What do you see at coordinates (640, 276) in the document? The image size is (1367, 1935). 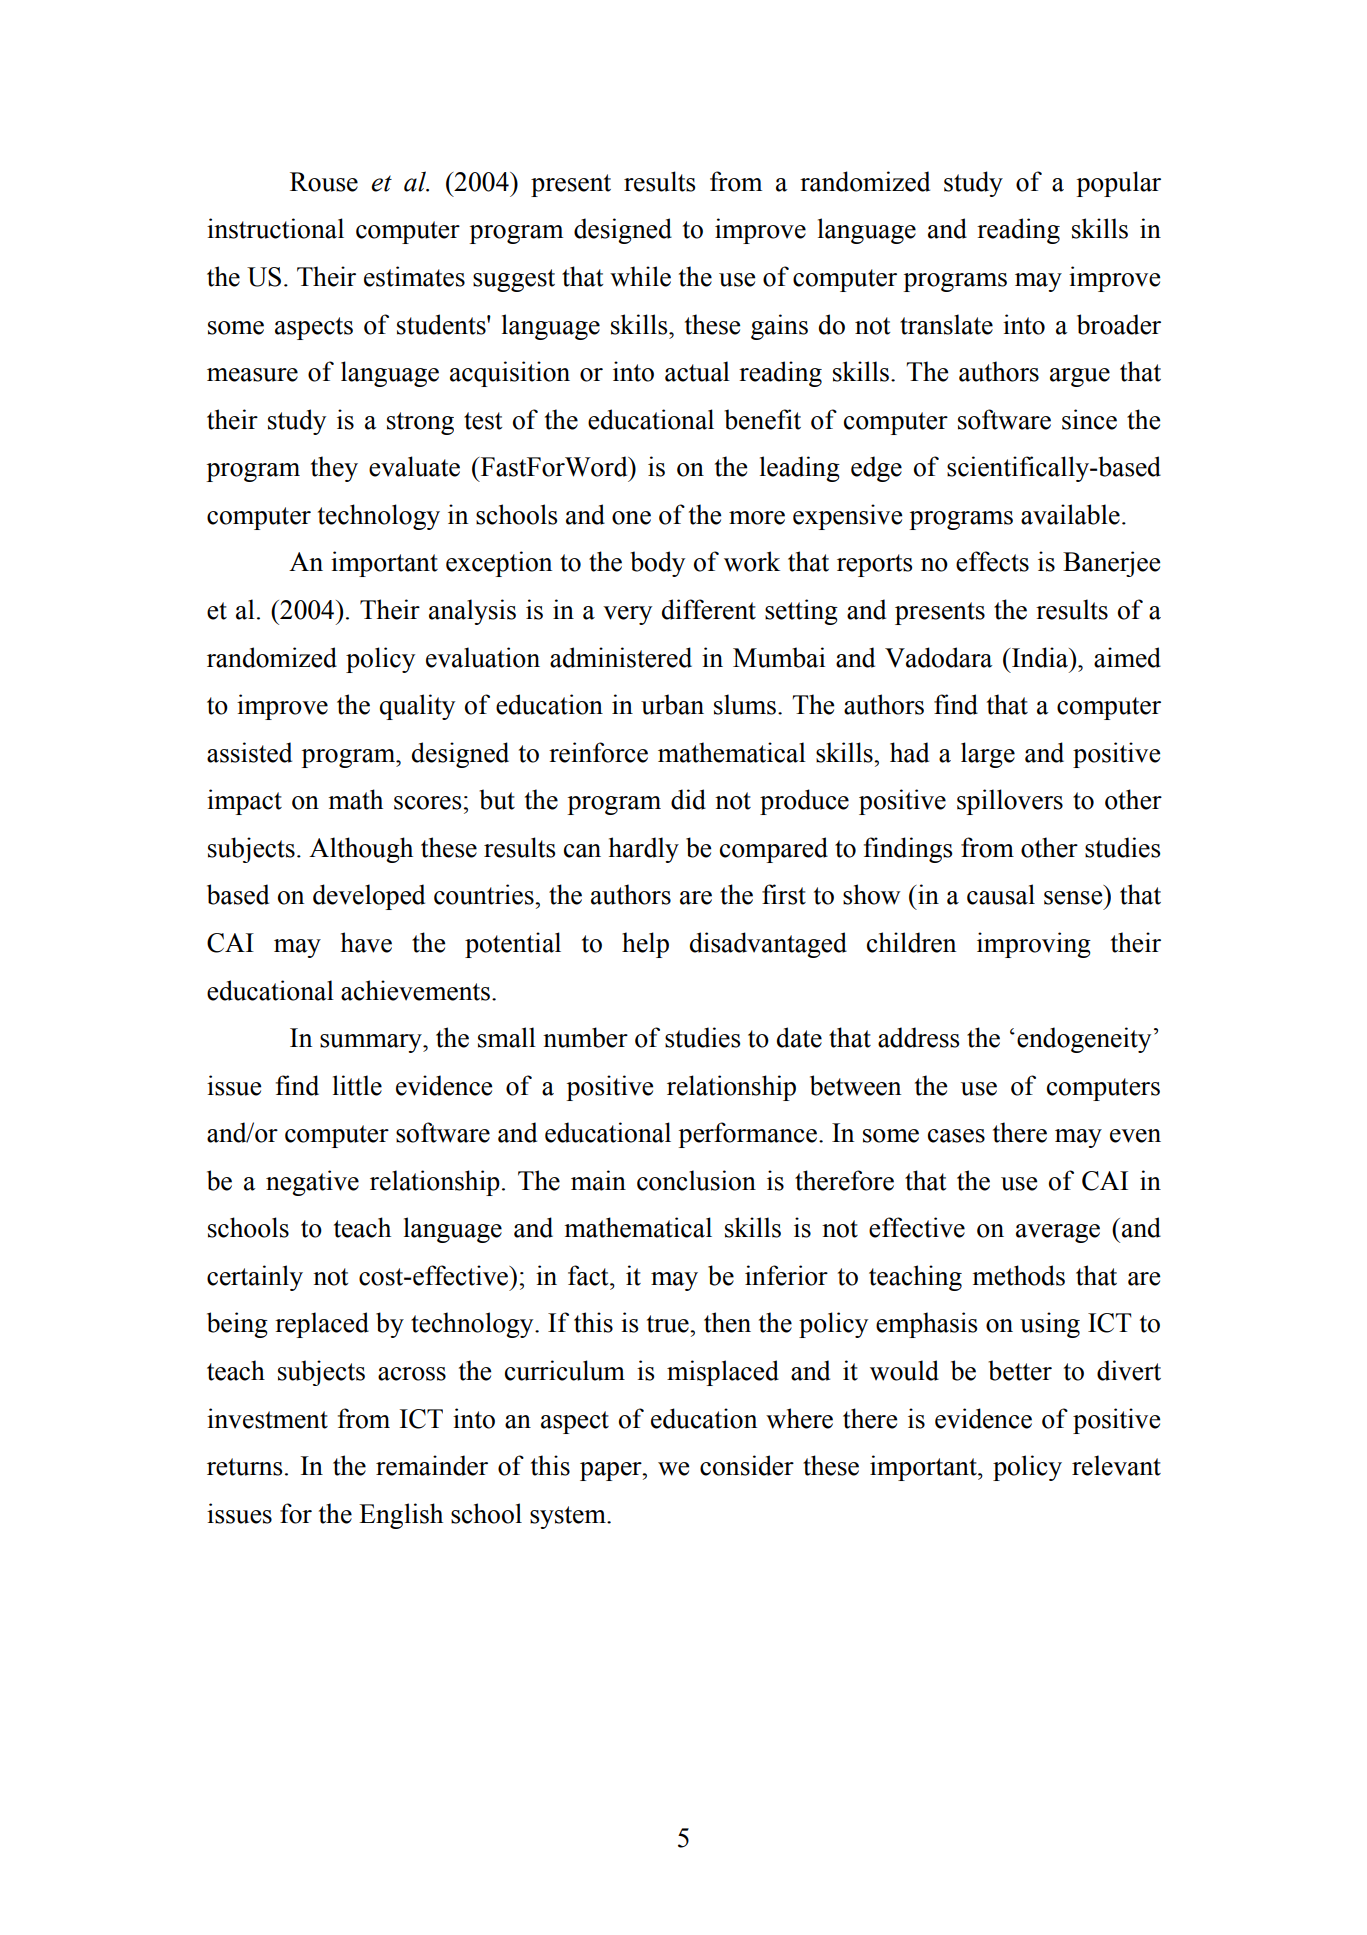 I see `while` at bounding box center [640, 276].
